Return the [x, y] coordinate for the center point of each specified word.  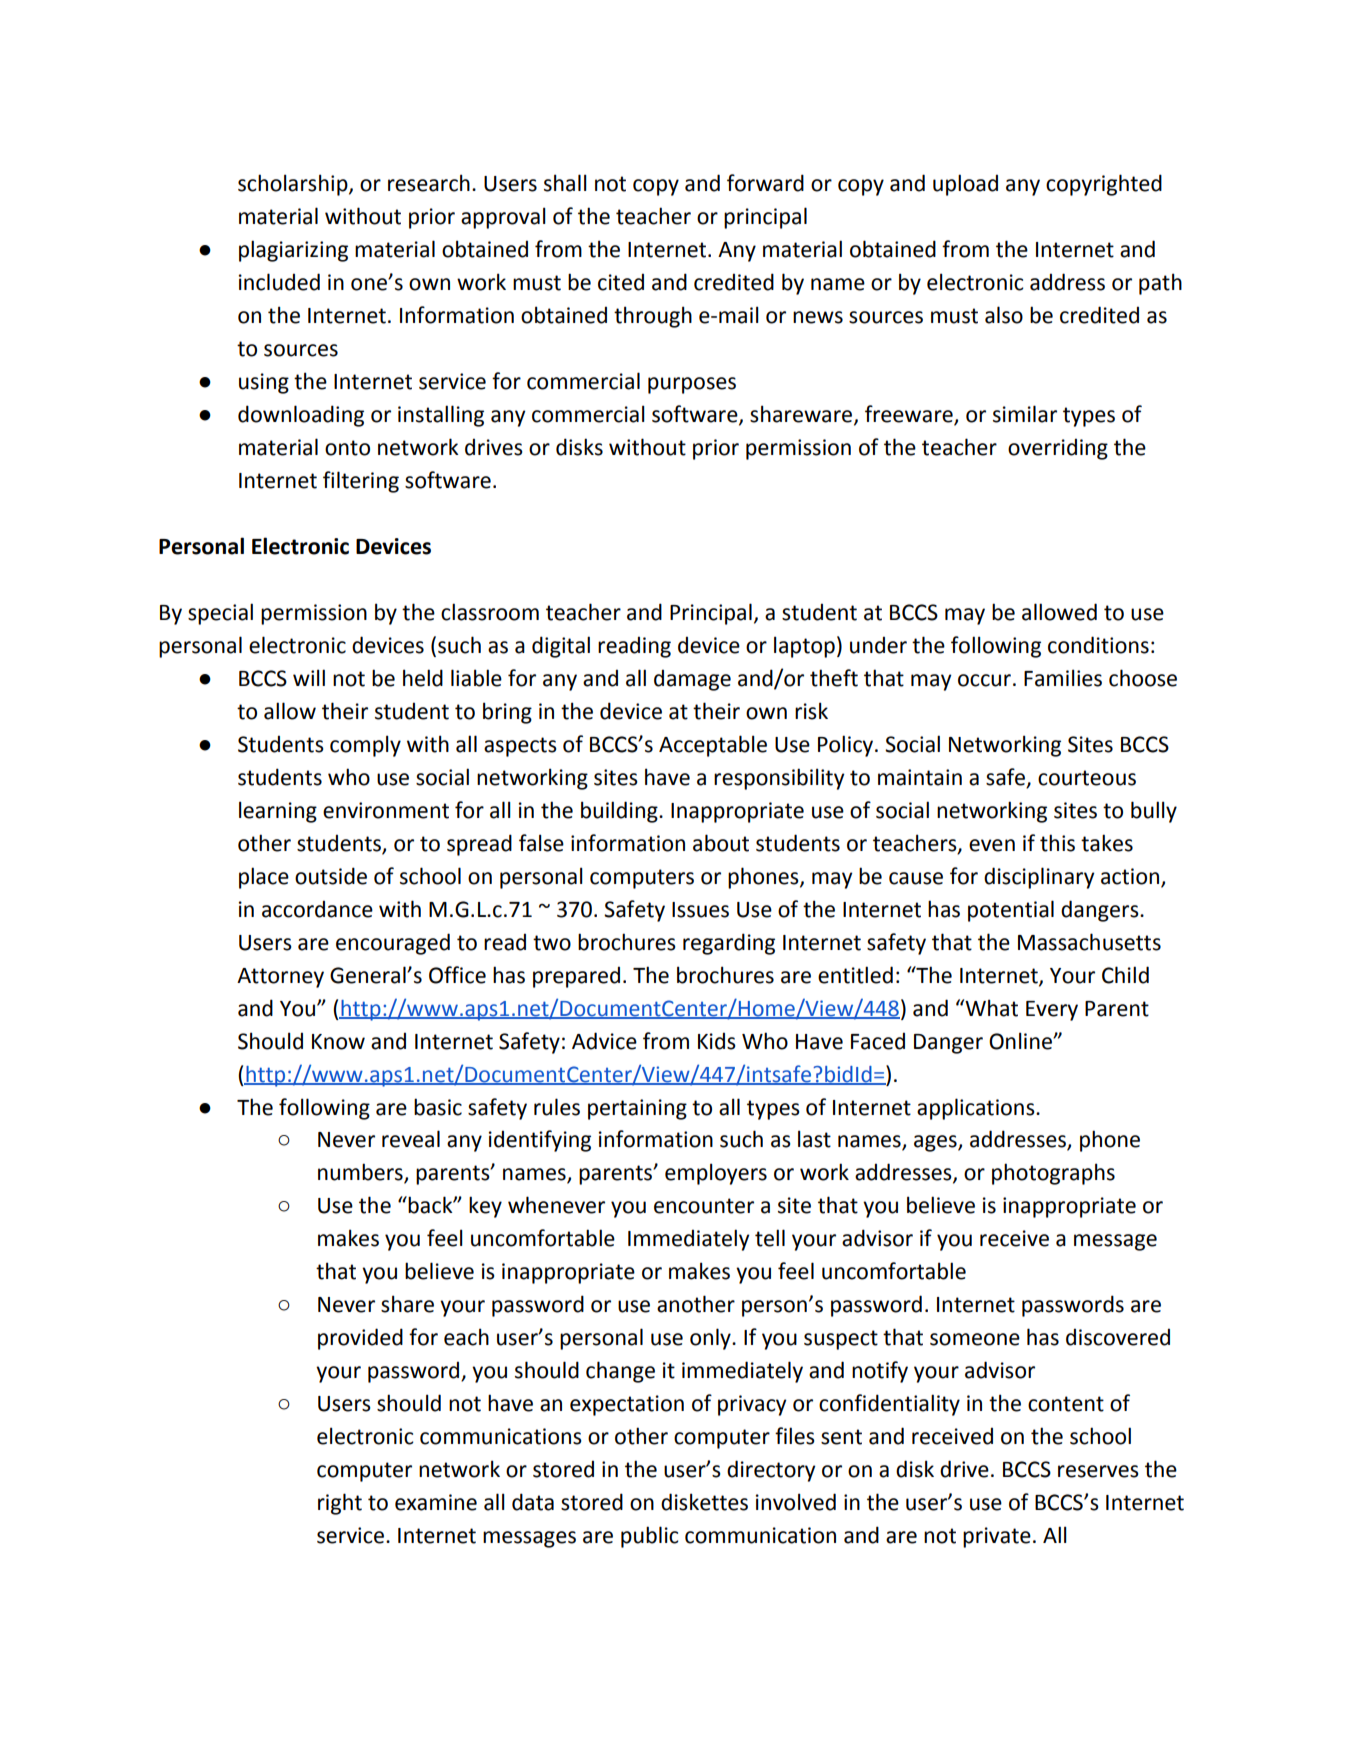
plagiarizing [293, 251]
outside [331, 876]
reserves [1098, 1471]
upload [965, 185]
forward [765, 183]
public [650, 1537]
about [721, 843]
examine [436, 1502]
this [1057, 843]
